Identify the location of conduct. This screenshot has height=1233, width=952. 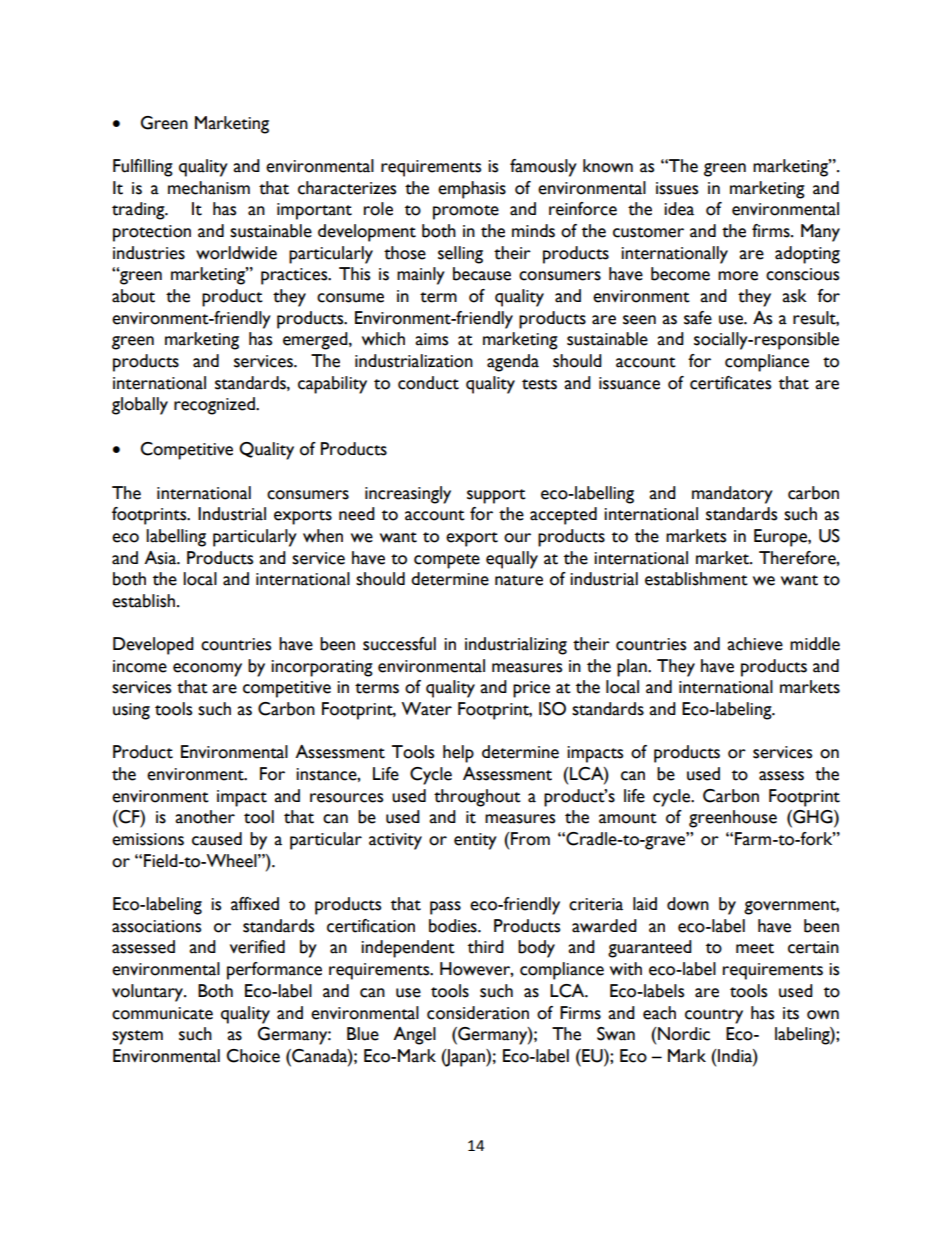
(428, 383).
